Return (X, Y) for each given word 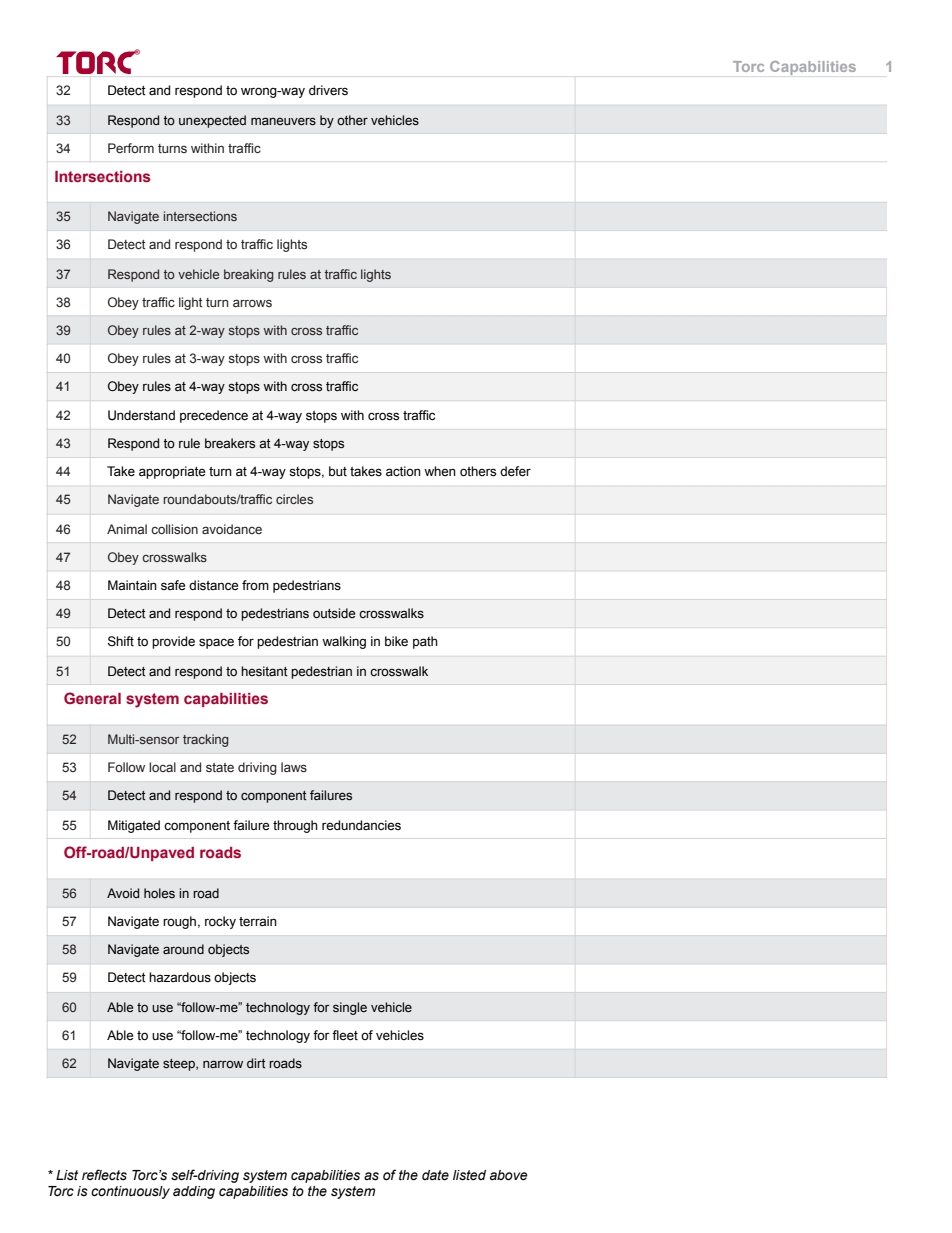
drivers (328, 90)
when (440, 471)
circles (294, 499)
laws (294, 767)
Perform (131, 148)
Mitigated (134, 826)
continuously (130, 1192)
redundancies (361, 825)
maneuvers (283, 121)
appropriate (172, 472)
